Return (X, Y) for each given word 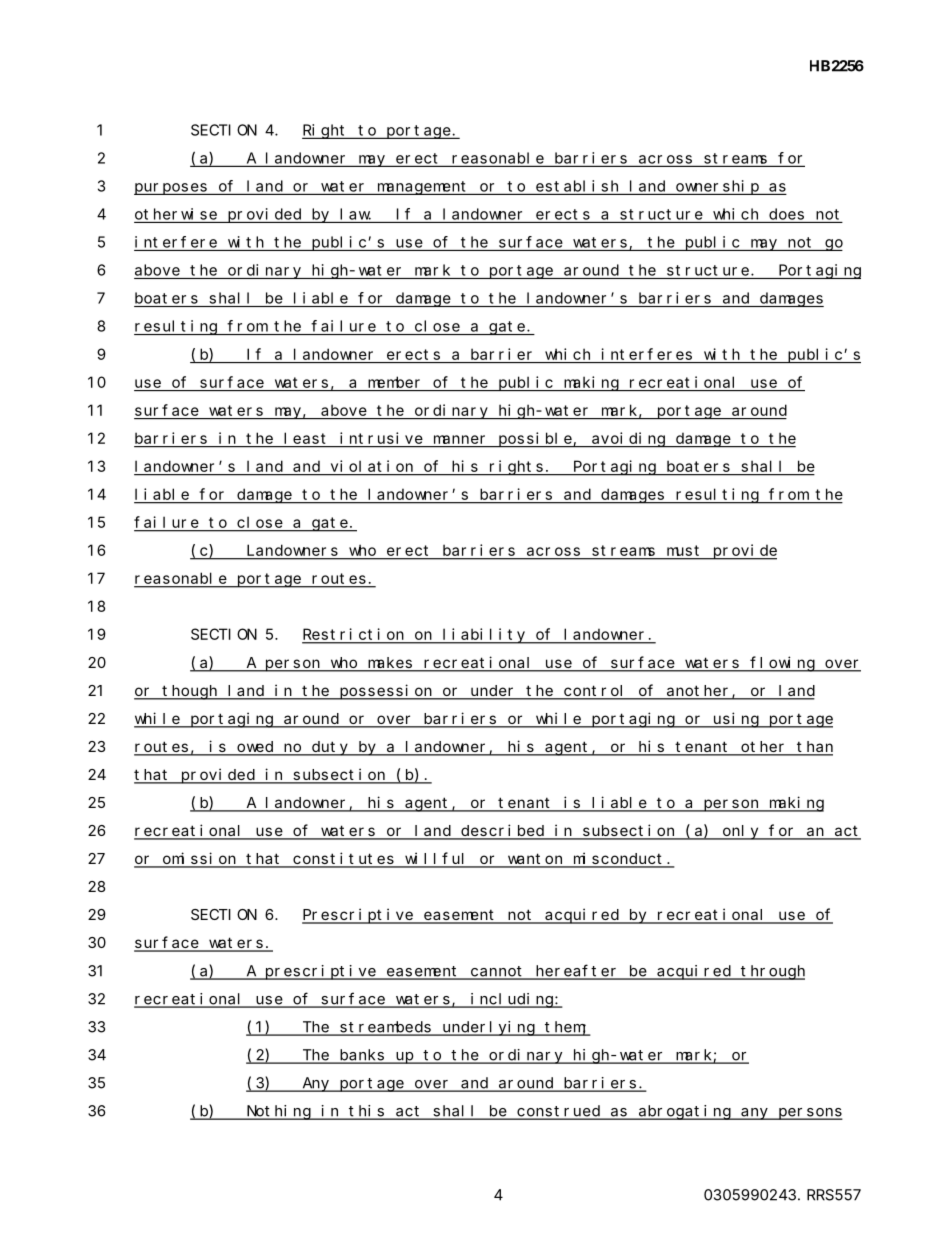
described (502, 831)
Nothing (278, 1112)
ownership (717, 187)
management (422, 188)
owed (255, 748)
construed (558, 1112)
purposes (171, 189)
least (304, 438)
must (683, 550)
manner (459, 439)
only (740, 832)
